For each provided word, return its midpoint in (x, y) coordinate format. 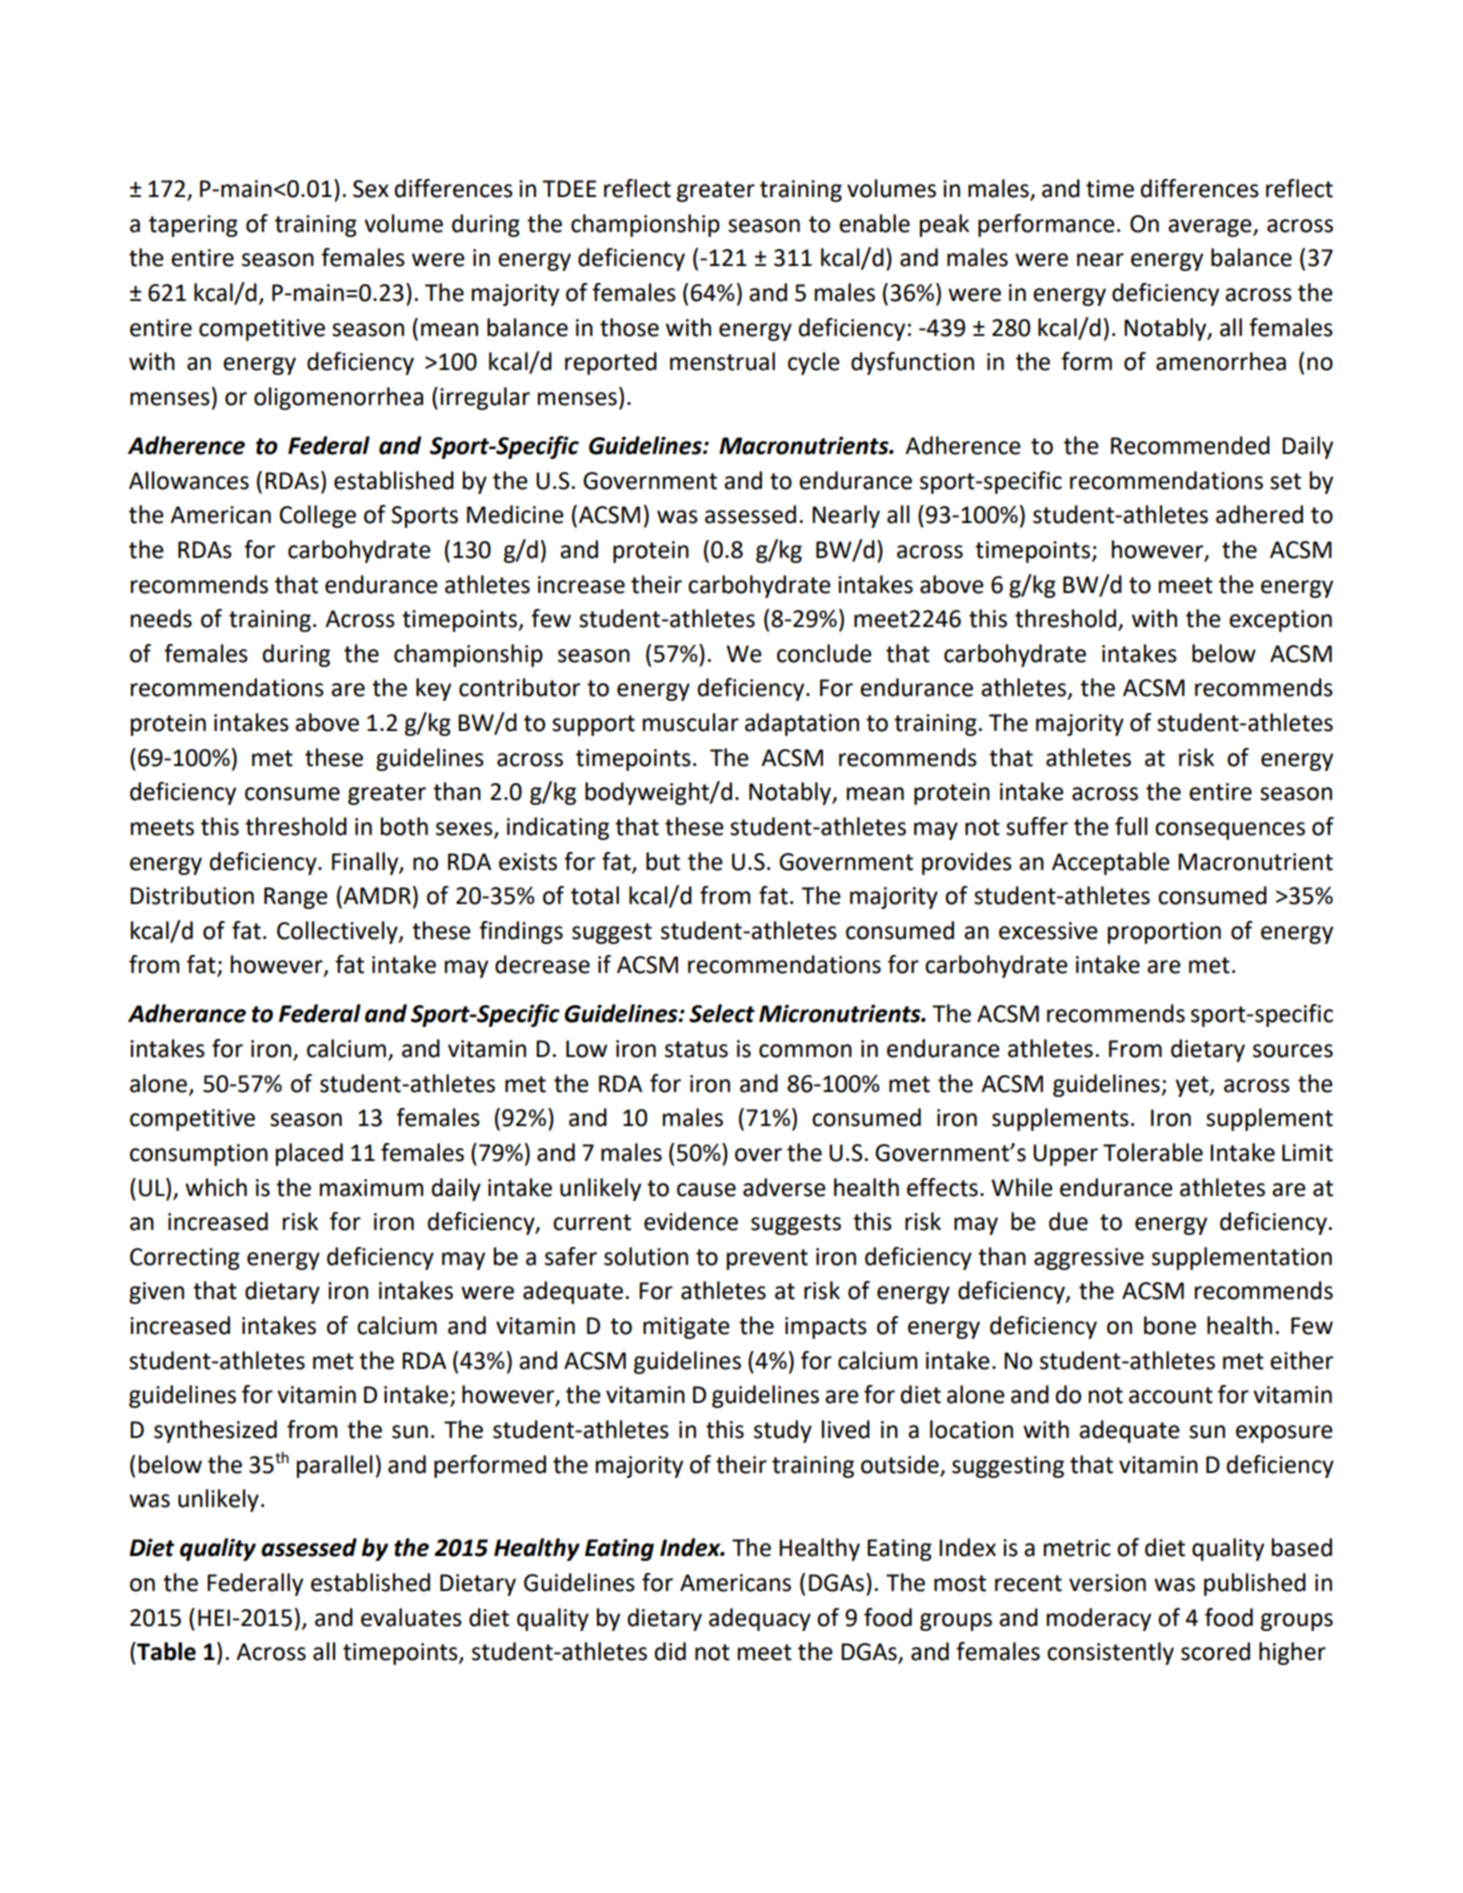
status (696, 1049)
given (156, 1293)
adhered (1259, 514)
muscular (691, 722)
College (318, 516)
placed (309, 1154)
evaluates (411, 1617)
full (1131, 826)
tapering (193, 226)
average (1211, 228)
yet (1193, 1086)
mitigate (686, 1328)
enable (874, 223)
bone (1170, 1325)
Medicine (515, 514)
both (404, 826)
